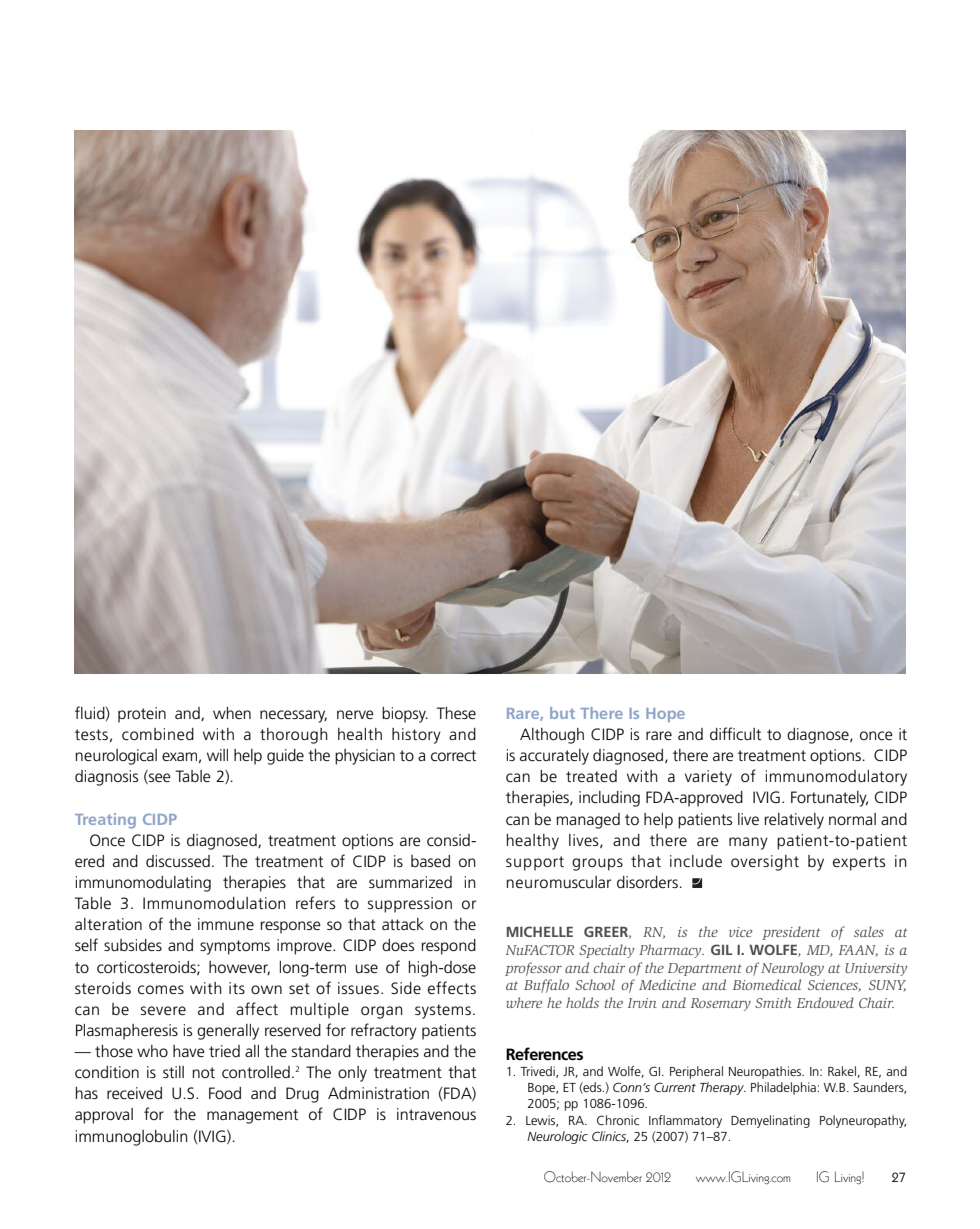 The height and width of the screenshot is (1229, 980). Describe the element at coordinates (767, 984) in the screenshot. I see `Biomedical` at that location.
